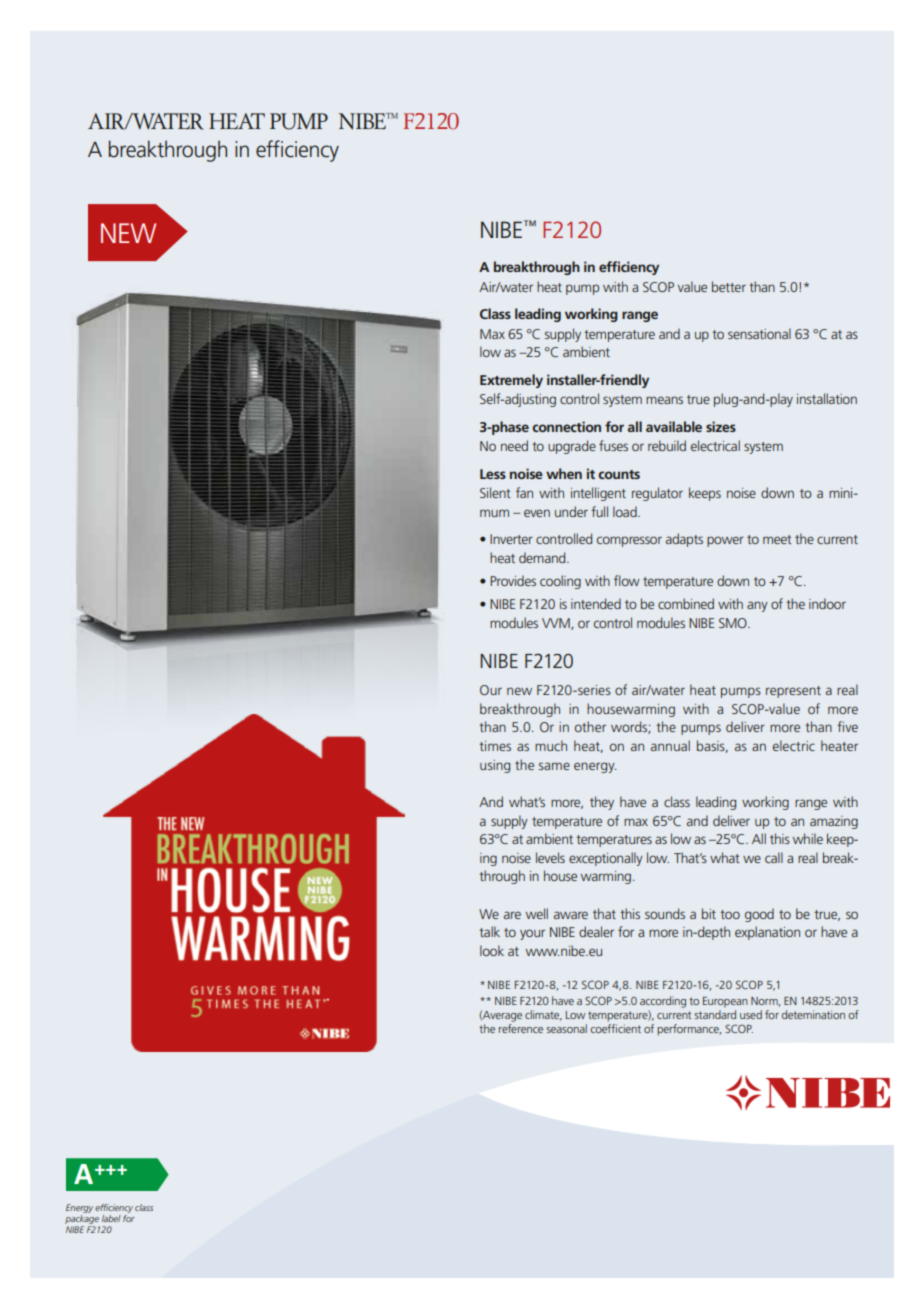  Describe the element at coordinates (537, 513) in the screenshot. I see `even` at that location.
